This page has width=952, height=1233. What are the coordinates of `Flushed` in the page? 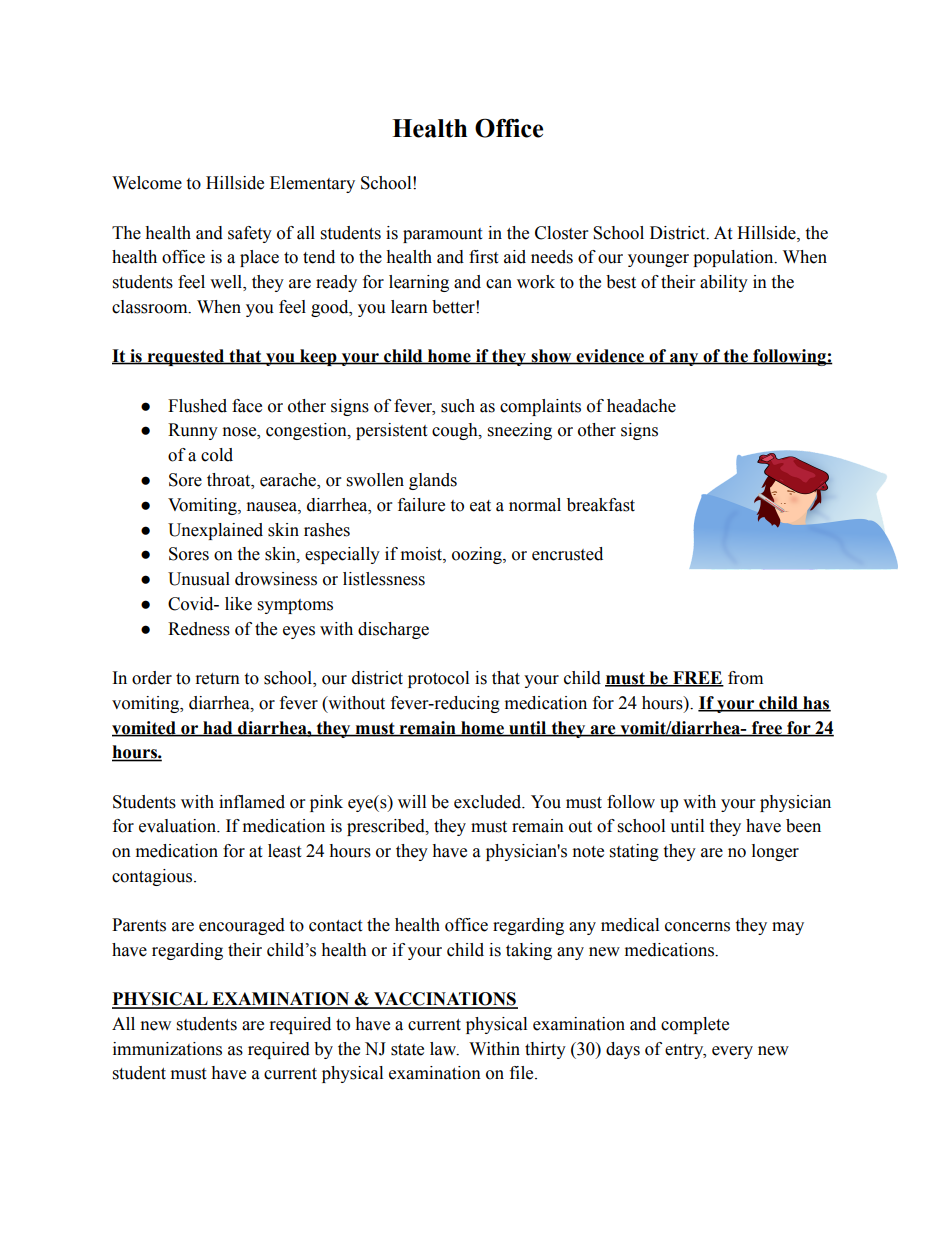 It's located at (197, 406).
